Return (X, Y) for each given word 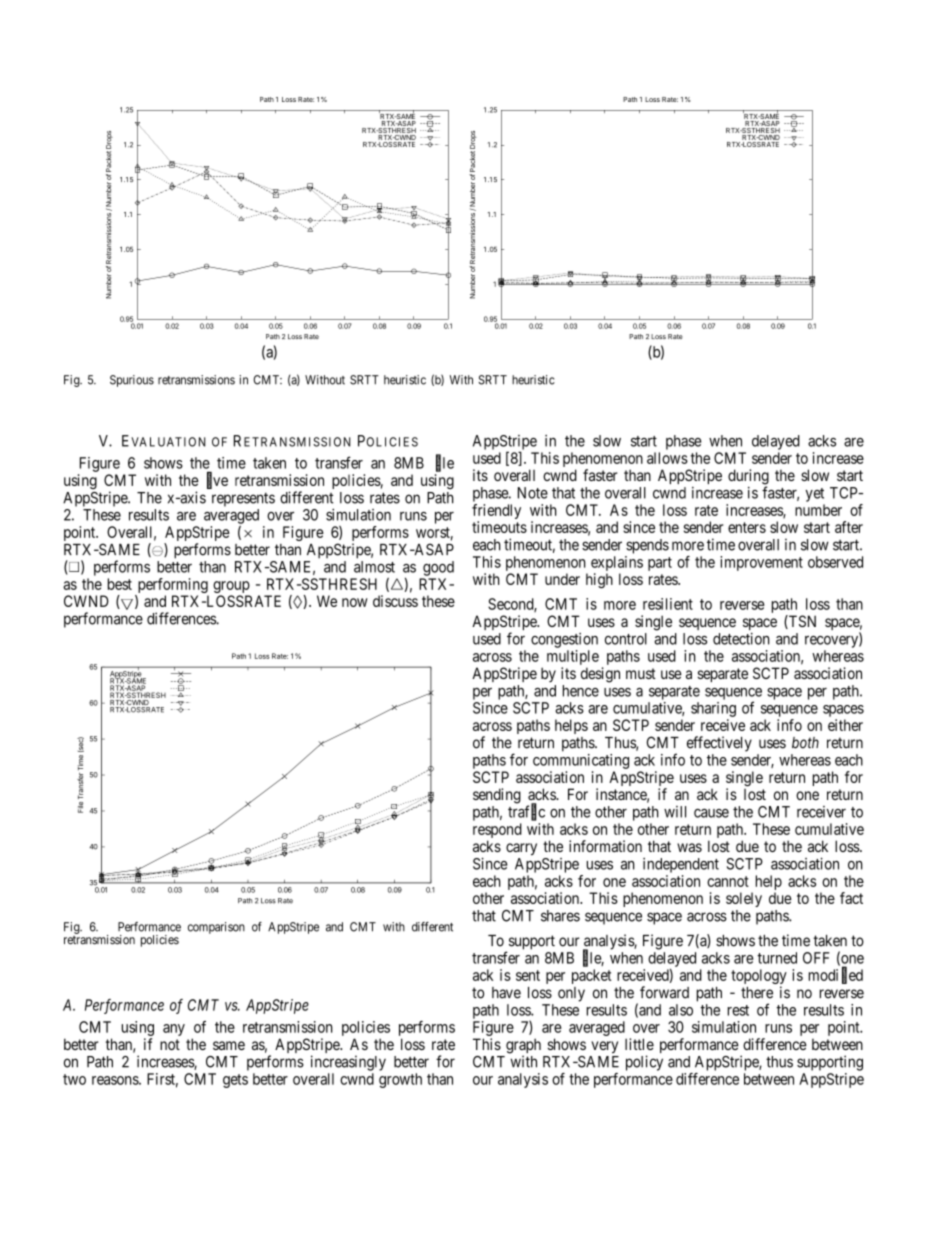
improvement (761, 563)
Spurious (132, 381)
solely (744, 899)
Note (533, 493)
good (438, 568)
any (174, 1030)
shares (560, 916)
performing (172, 587)
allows (667, 458)
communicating (581, 761)
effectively (719, 744)
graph (523, 1047)
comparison (216, 928)
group (231, 588)
